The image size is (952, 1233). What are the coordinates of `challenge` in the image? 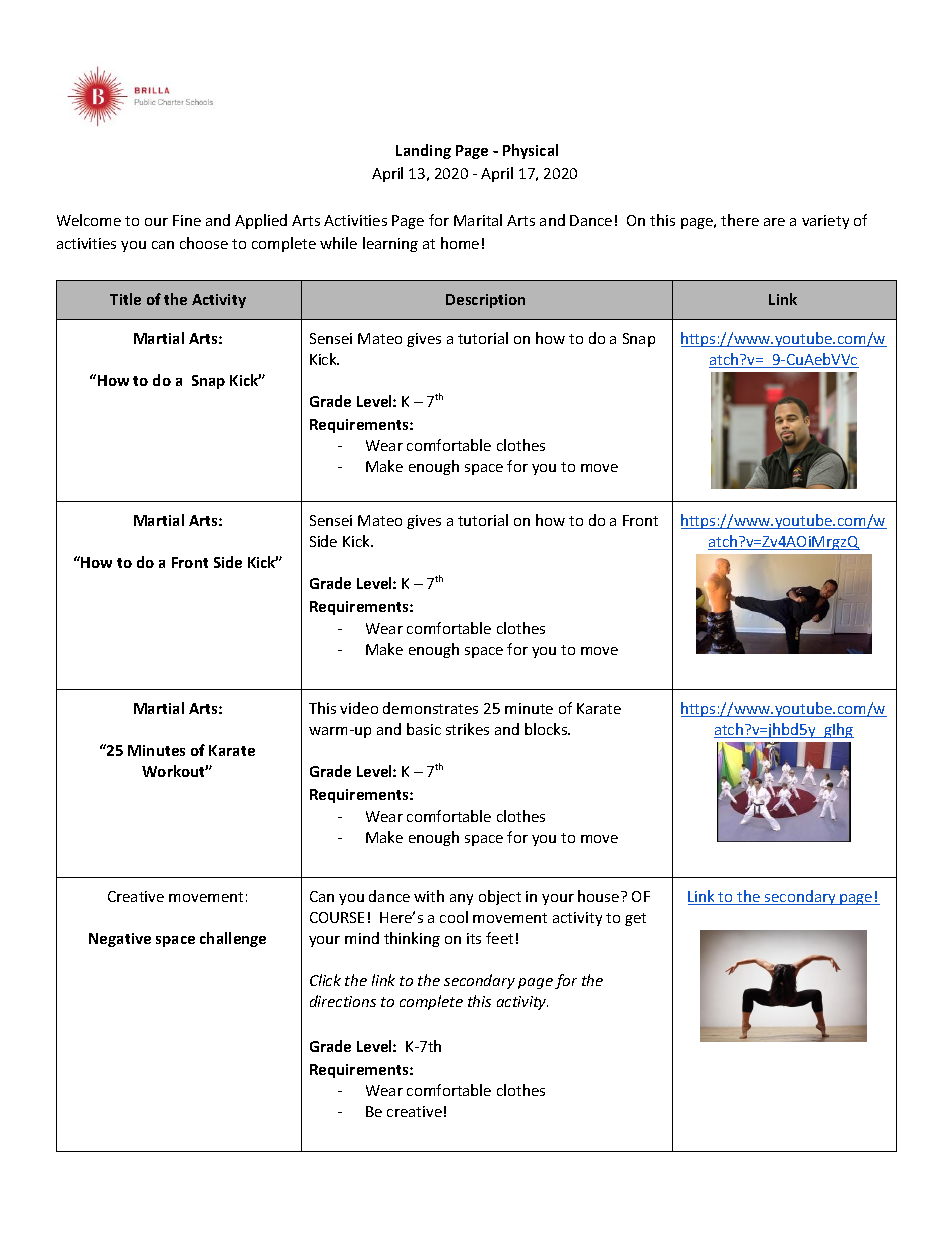 It's located at (233, 939).
